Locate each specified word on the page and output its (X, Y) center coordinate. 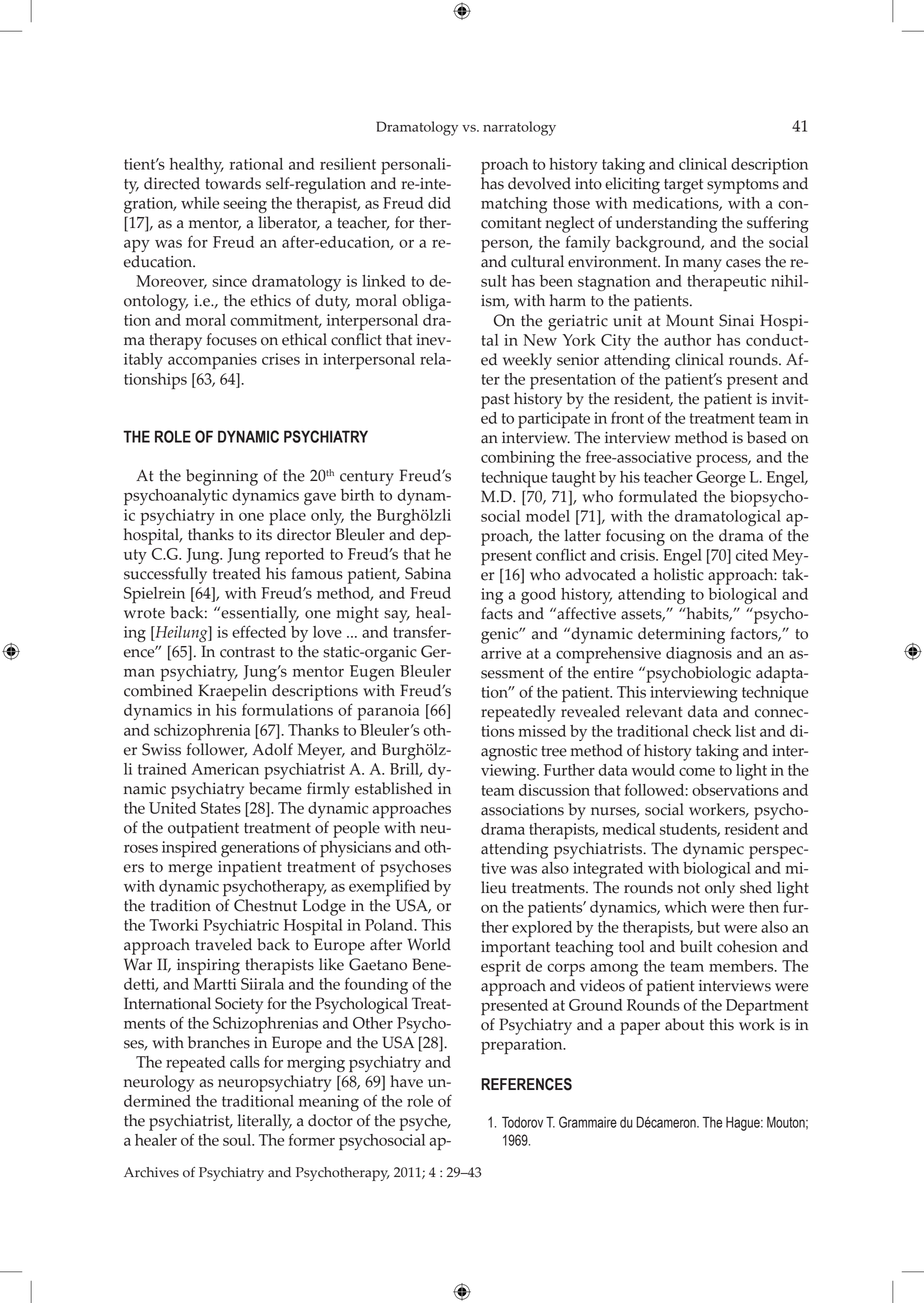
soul (238, 1140)
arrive (501, 653)
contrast (247, 652)
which (685, 907)
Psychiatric (241, 927)
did (439, 203)
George (721, 479)
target (683, 186)
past (495, 401)
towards (233, 183)
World (429, 944)
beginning (222, 477)
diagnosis (699, 655)
